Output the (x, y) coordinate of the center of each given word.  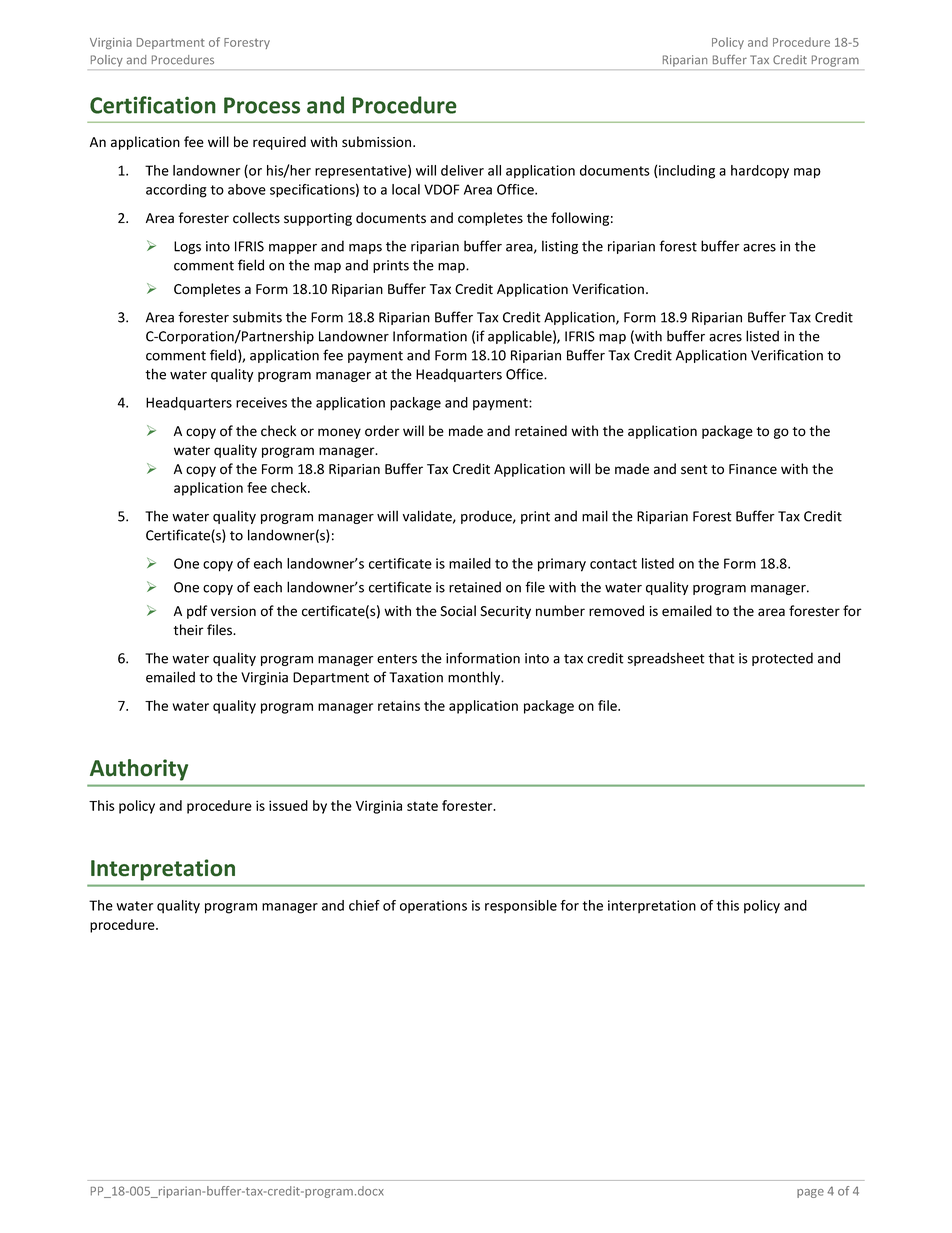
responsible (521, 906)
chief (364, 905)
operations (433, 906)
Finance (753, 469)
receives (261, 402)
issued (288, 805)
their (188, 630)
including (687, 172)
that (721, 658)
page (810, 1193)
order (382, 431)
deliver (462, 170)
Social (458, 611)
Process (262, 105)
